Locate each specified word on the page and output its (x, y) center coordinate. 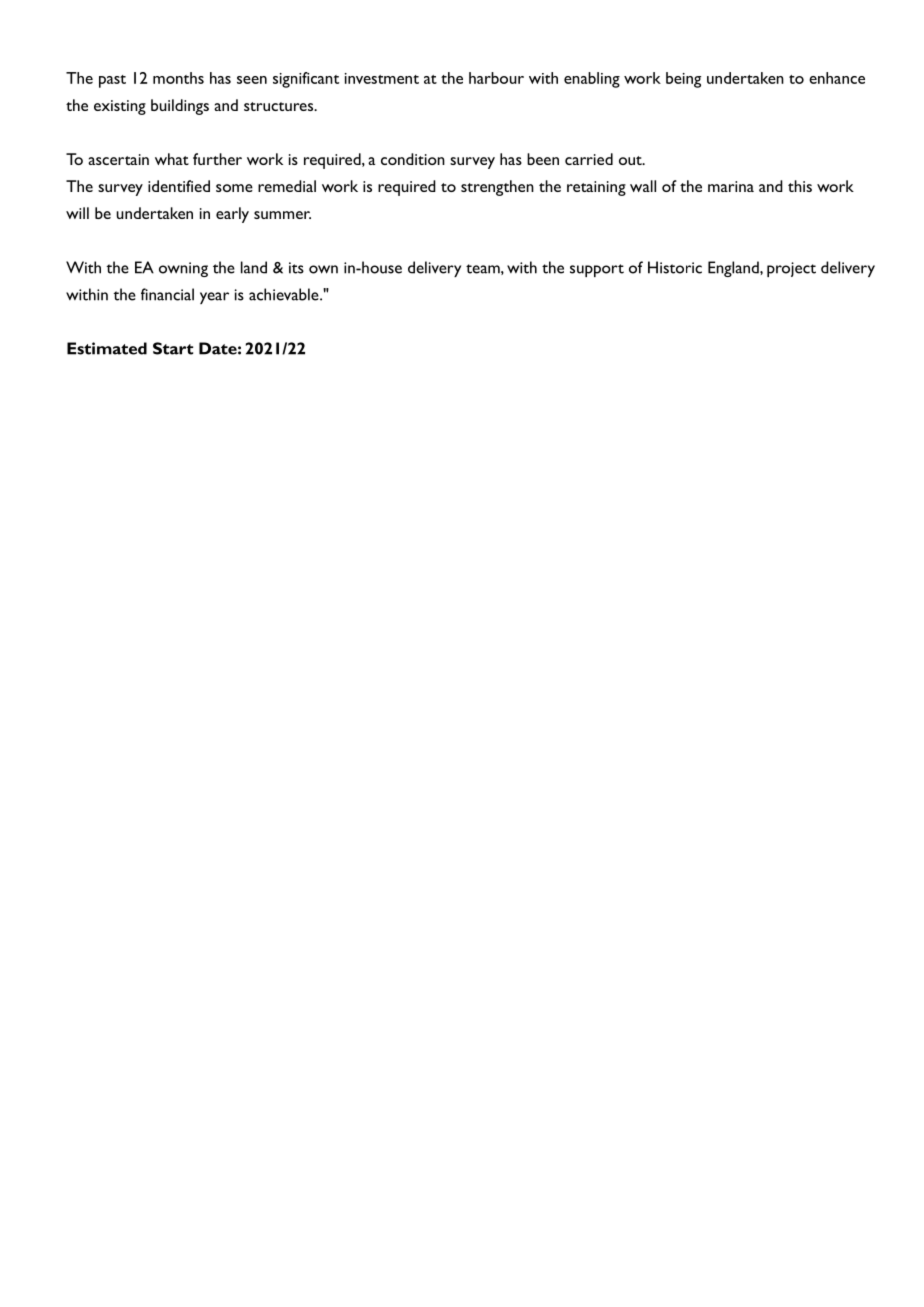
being (683, 80)
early (232, 215)
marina (731, 186)
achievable (285, 294)
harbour (496, 78)
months (178, 78)
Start (173, 348)
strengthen (497, 188)
